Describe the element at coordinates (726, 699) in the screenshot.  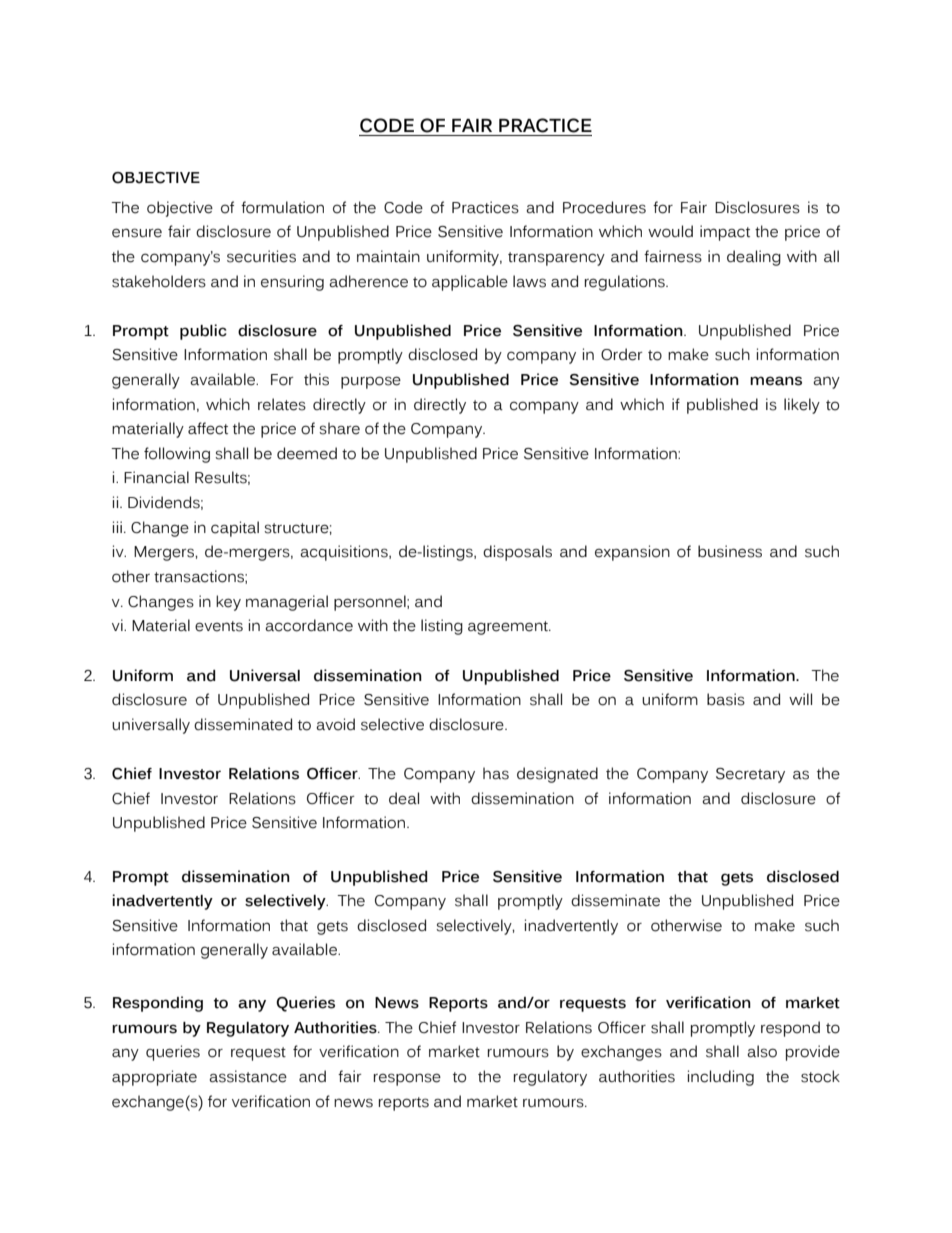
I see `basis` at that location.
